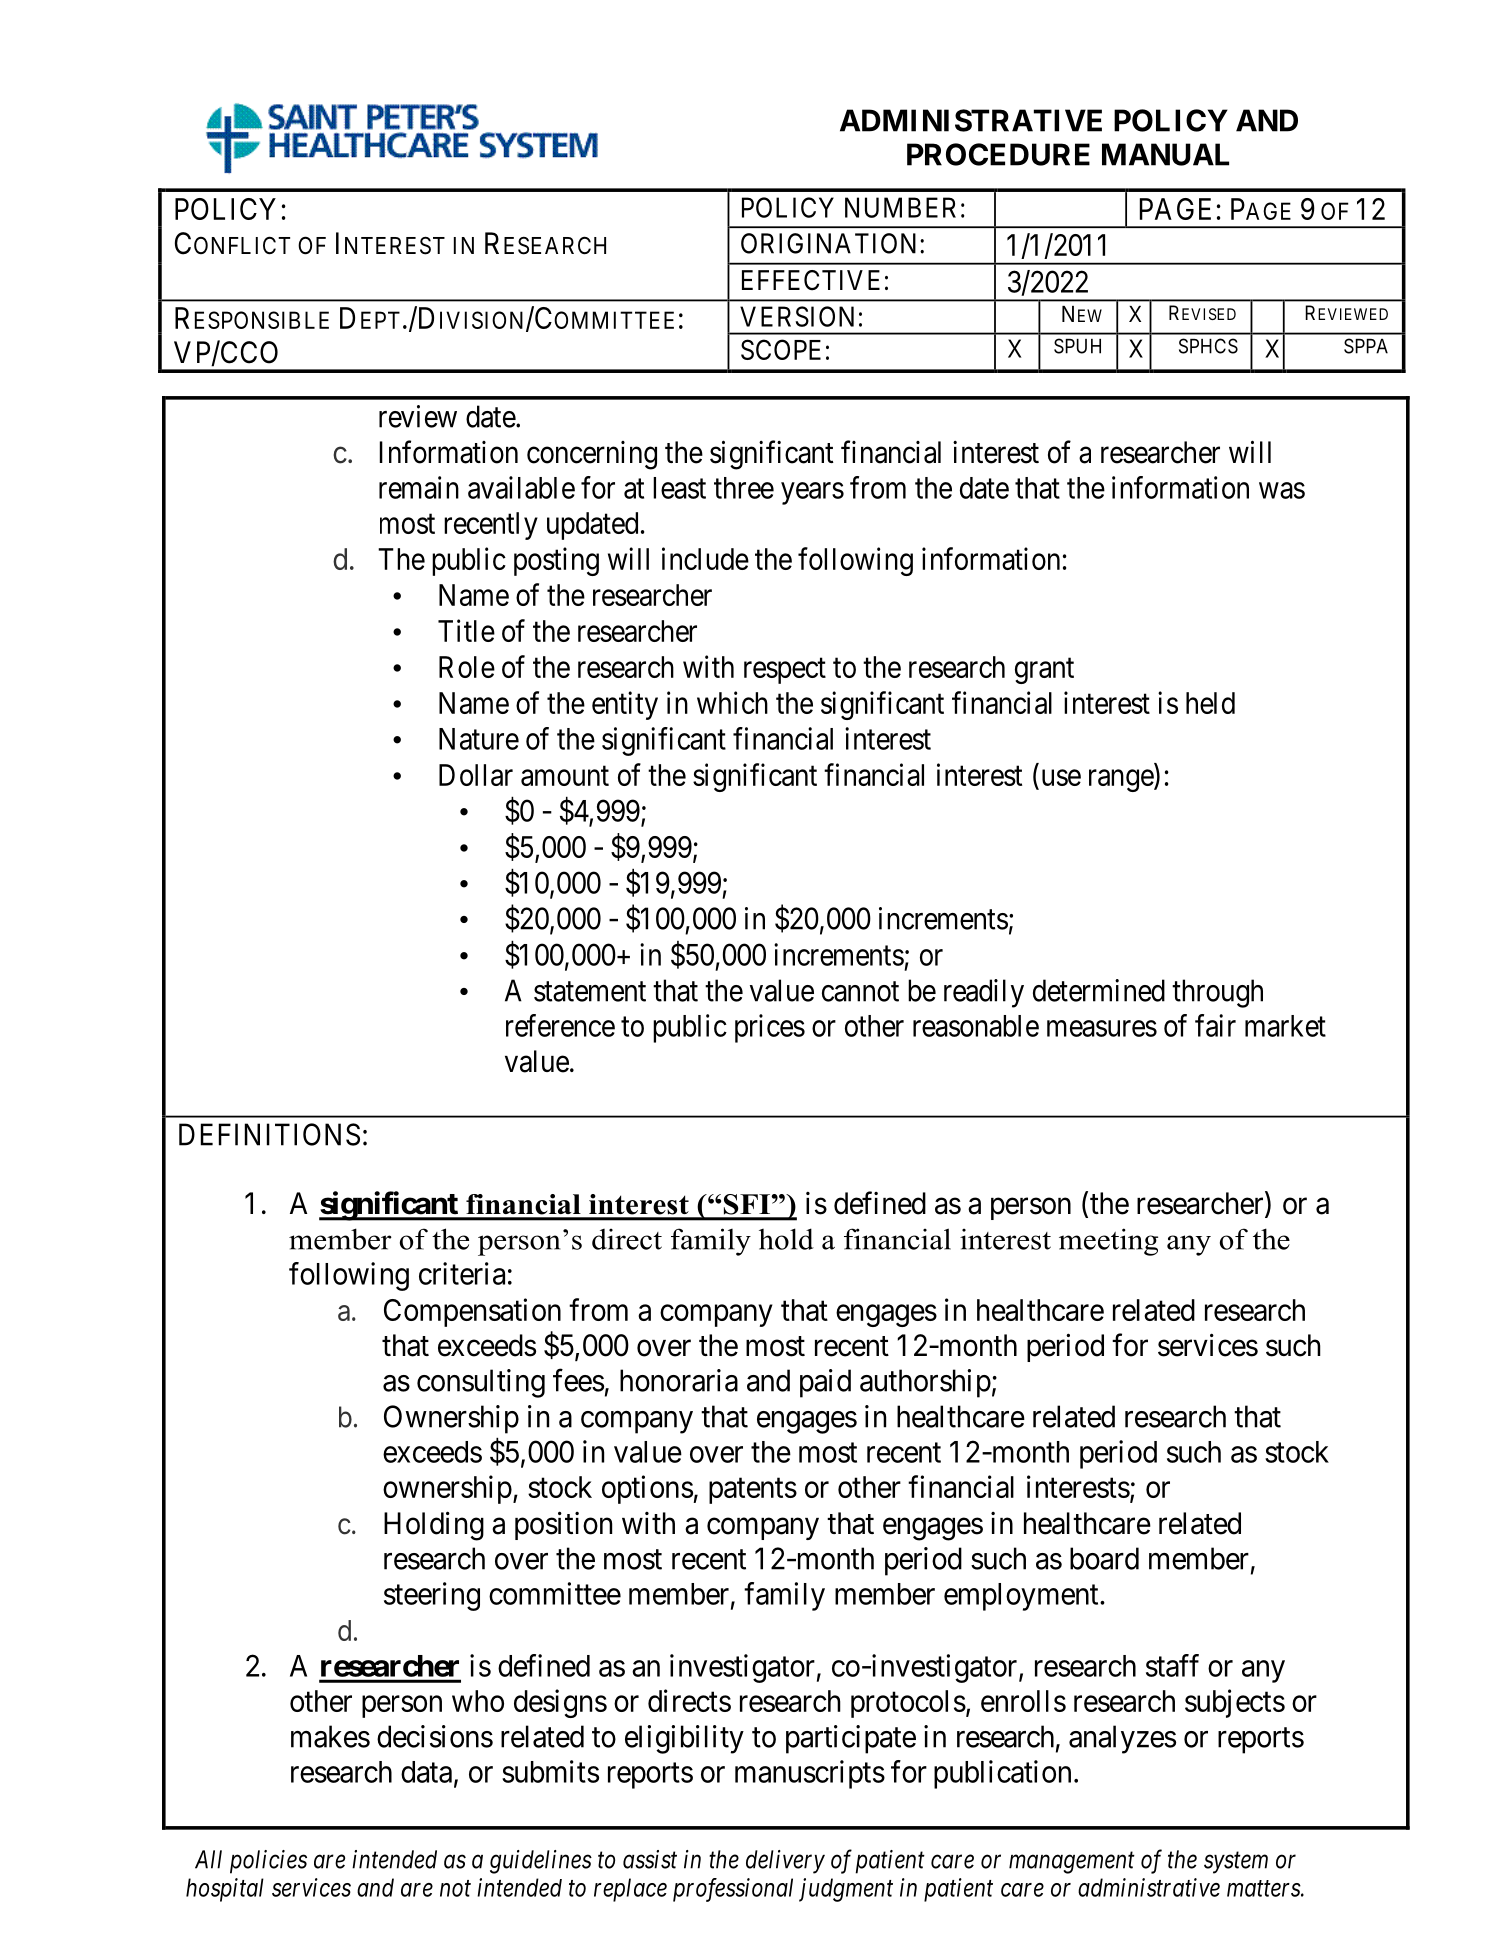 This document has width=1510, height=1955. What do you see at coordinates (831, 243) in the document?
I see `ORIGINATION` at bounding box center [831, 243].
